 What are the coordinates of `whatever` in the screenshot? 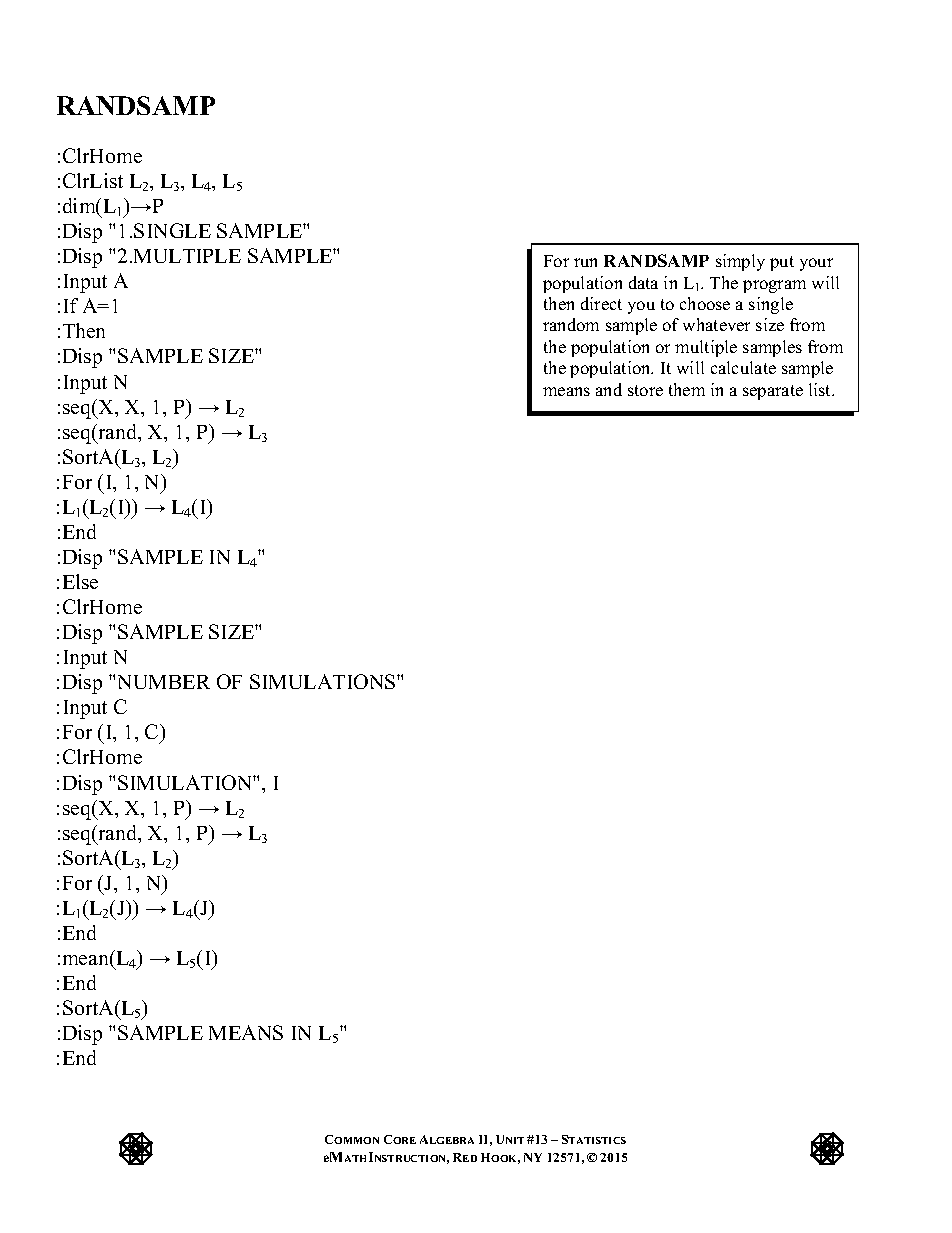 It's located at (716, 324).
